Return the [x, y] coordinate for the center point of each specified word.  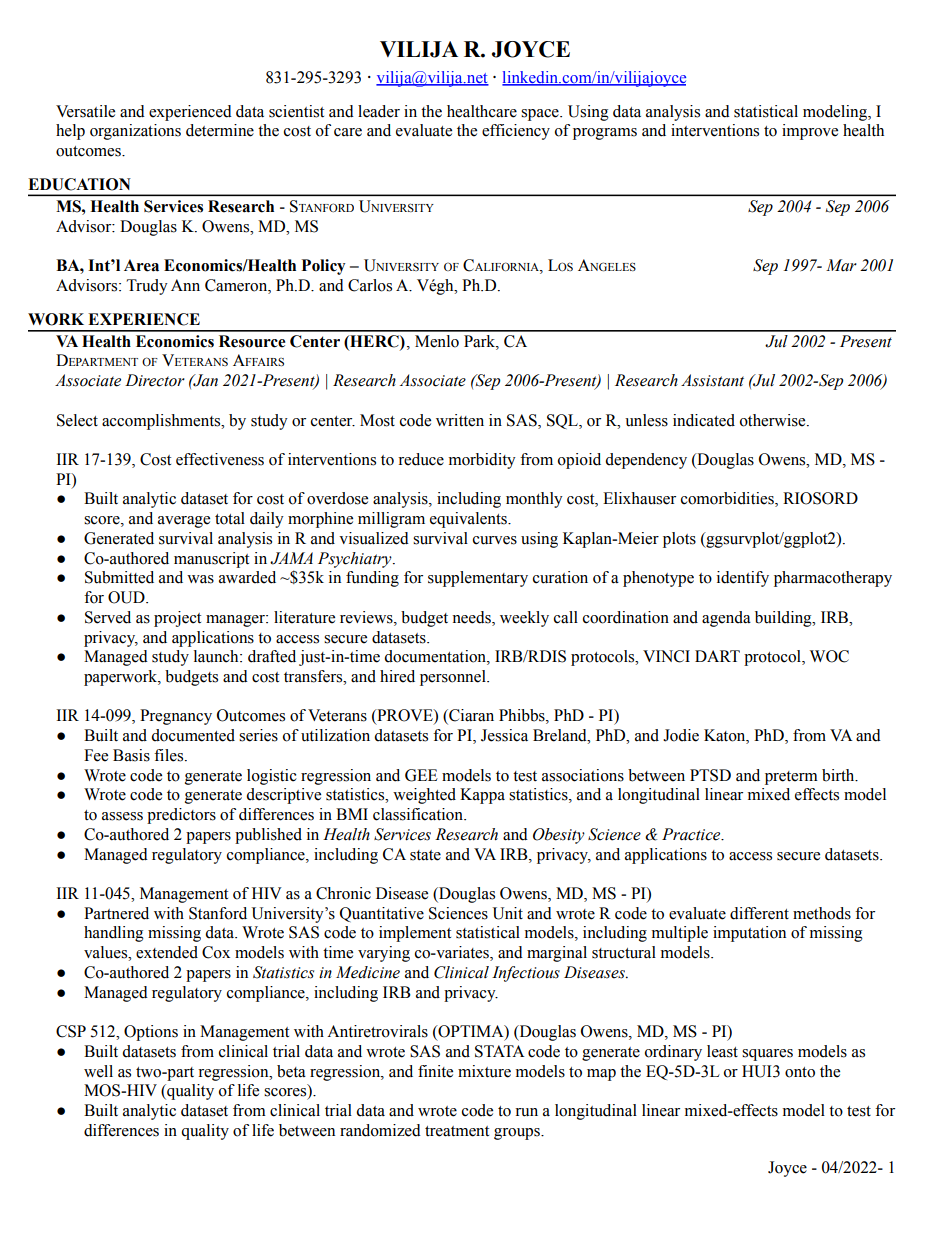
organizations [135, 132]
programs [605, 134]
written [460, 420]
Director [155, 380]
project [177, 619]
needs [472, 618]
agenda [726, 619]
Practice [692, 834]
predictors [181, 816]
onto [800, 1072]
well [98, 1071]
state [425, 855]
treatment [457, 1131]
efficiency [516, 132]
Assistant [712, 380]
